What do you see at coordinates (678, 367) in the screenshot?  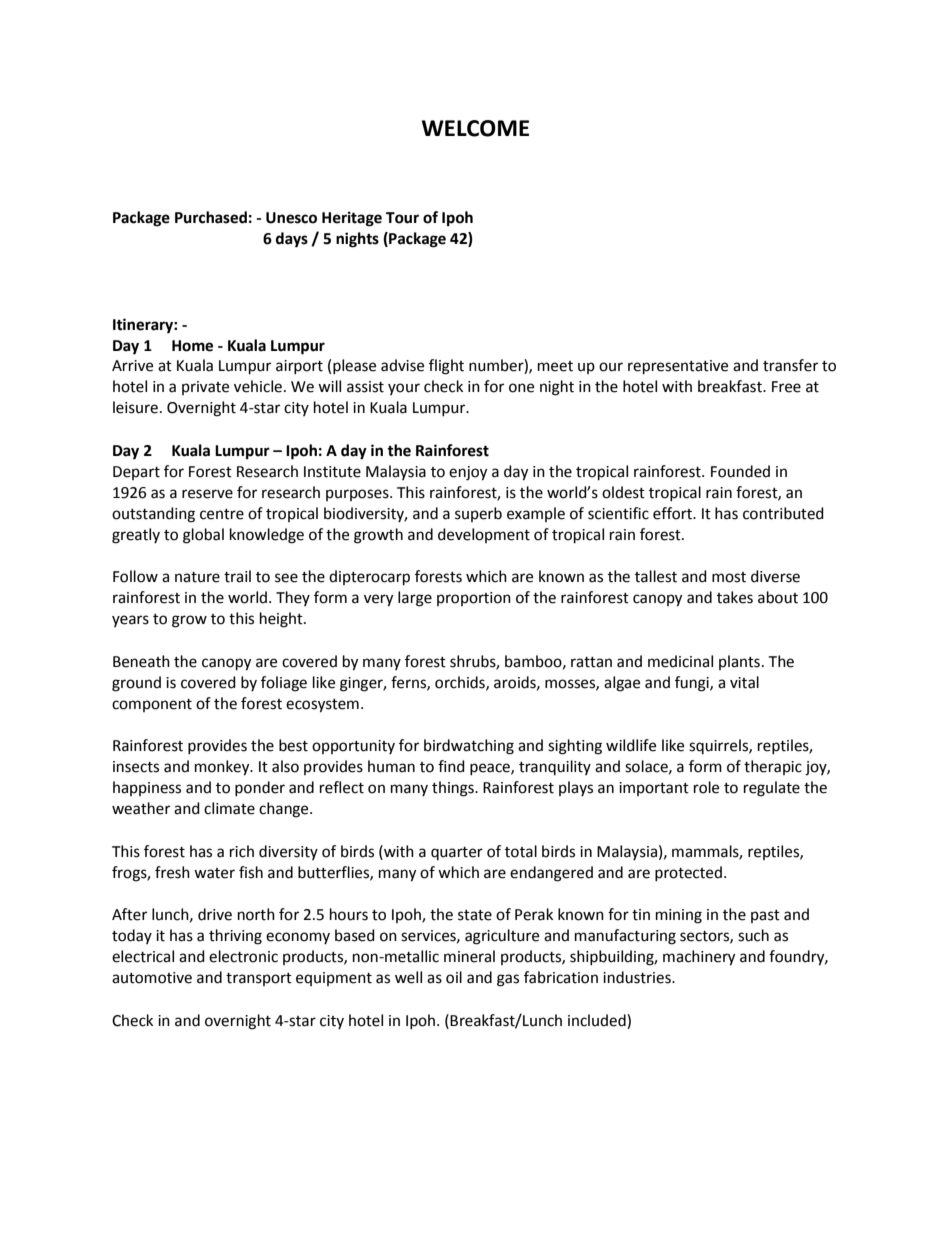 I see `representative` at bounding box center [678, 367].
